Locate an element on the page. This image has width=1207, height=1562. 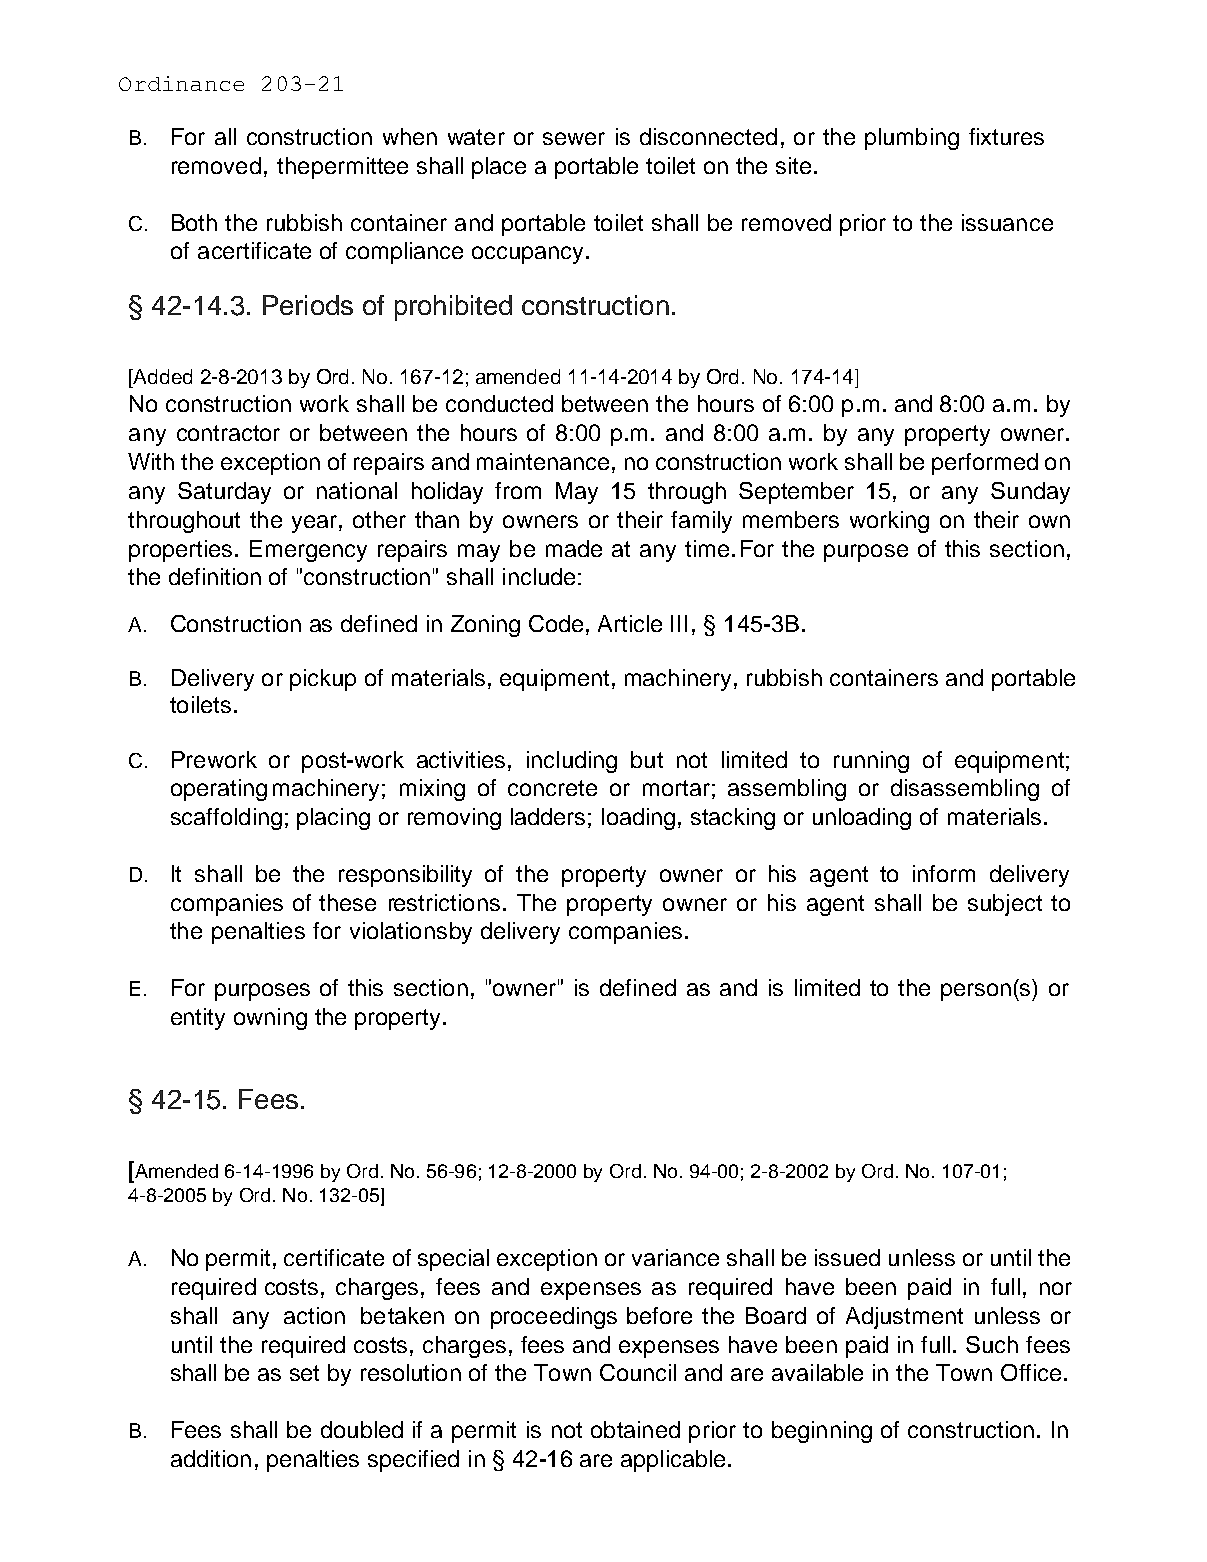
from is located at coordinates (518, 490).
